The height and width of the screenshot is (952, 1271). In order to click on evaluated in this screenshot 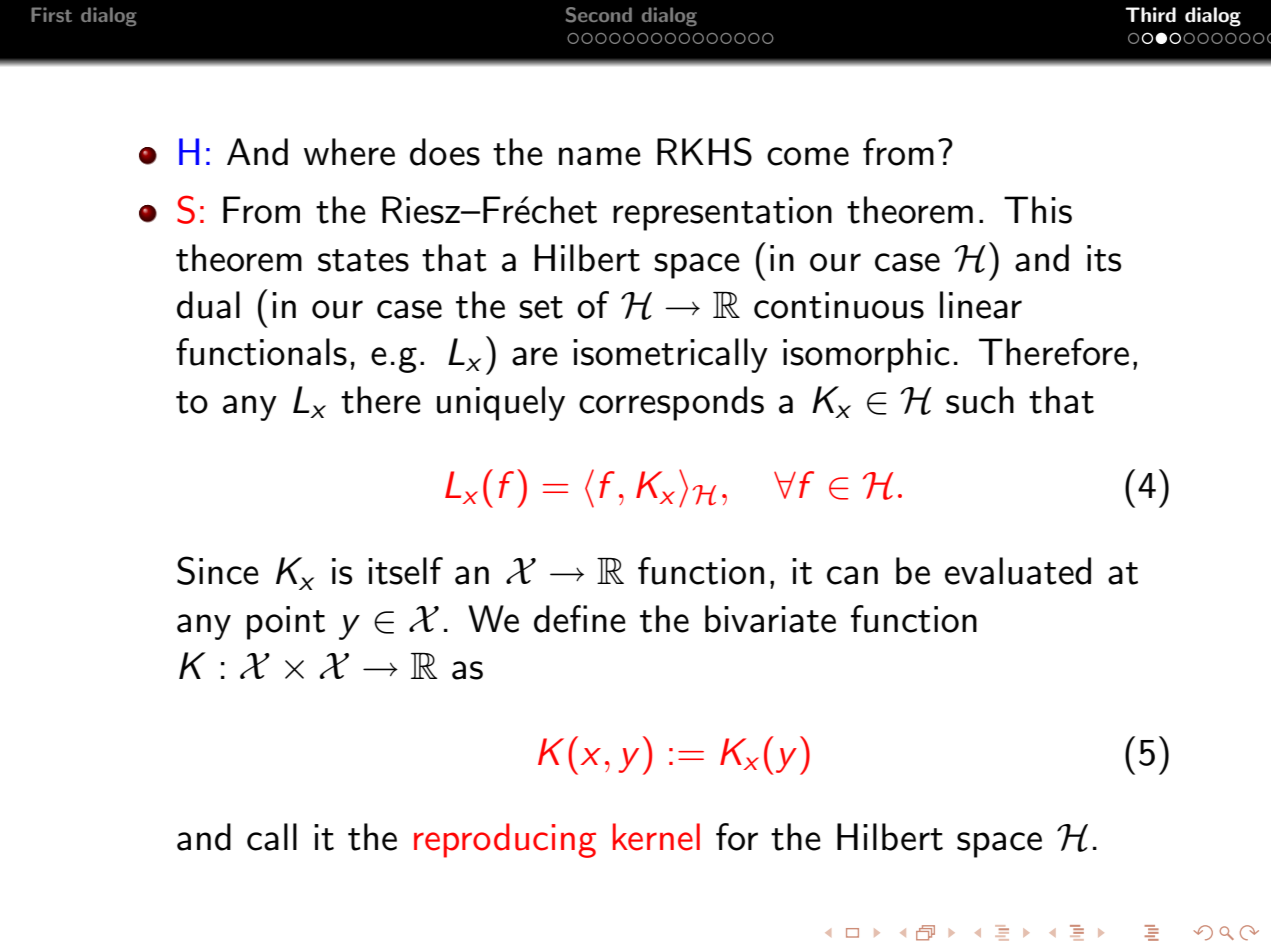, I will do `click(1018, 571)`.
